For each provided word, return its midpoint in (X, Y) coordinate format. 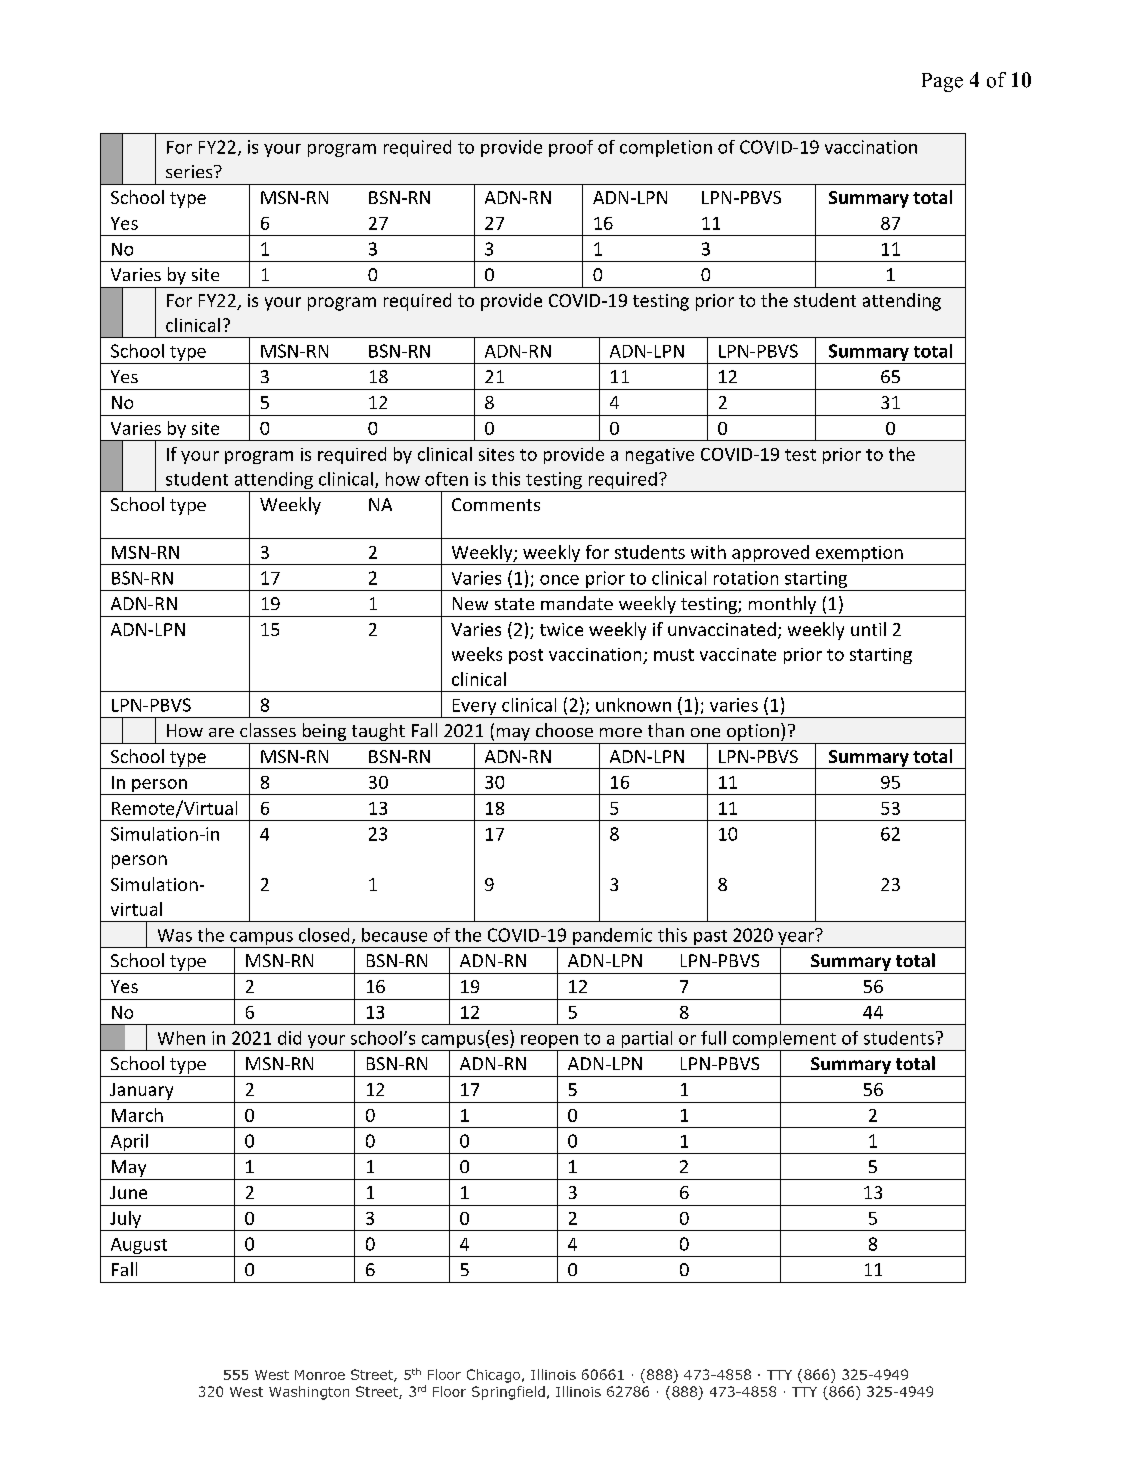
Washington (309, 1393)
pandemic (613, 938)
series (190, 171)
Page (942, 82)
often (446, 479)
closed (324, 935)
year (796, 938)
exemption (859, 555)
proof (571, 148)
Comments (496, 504)
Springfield (508, 1393)
